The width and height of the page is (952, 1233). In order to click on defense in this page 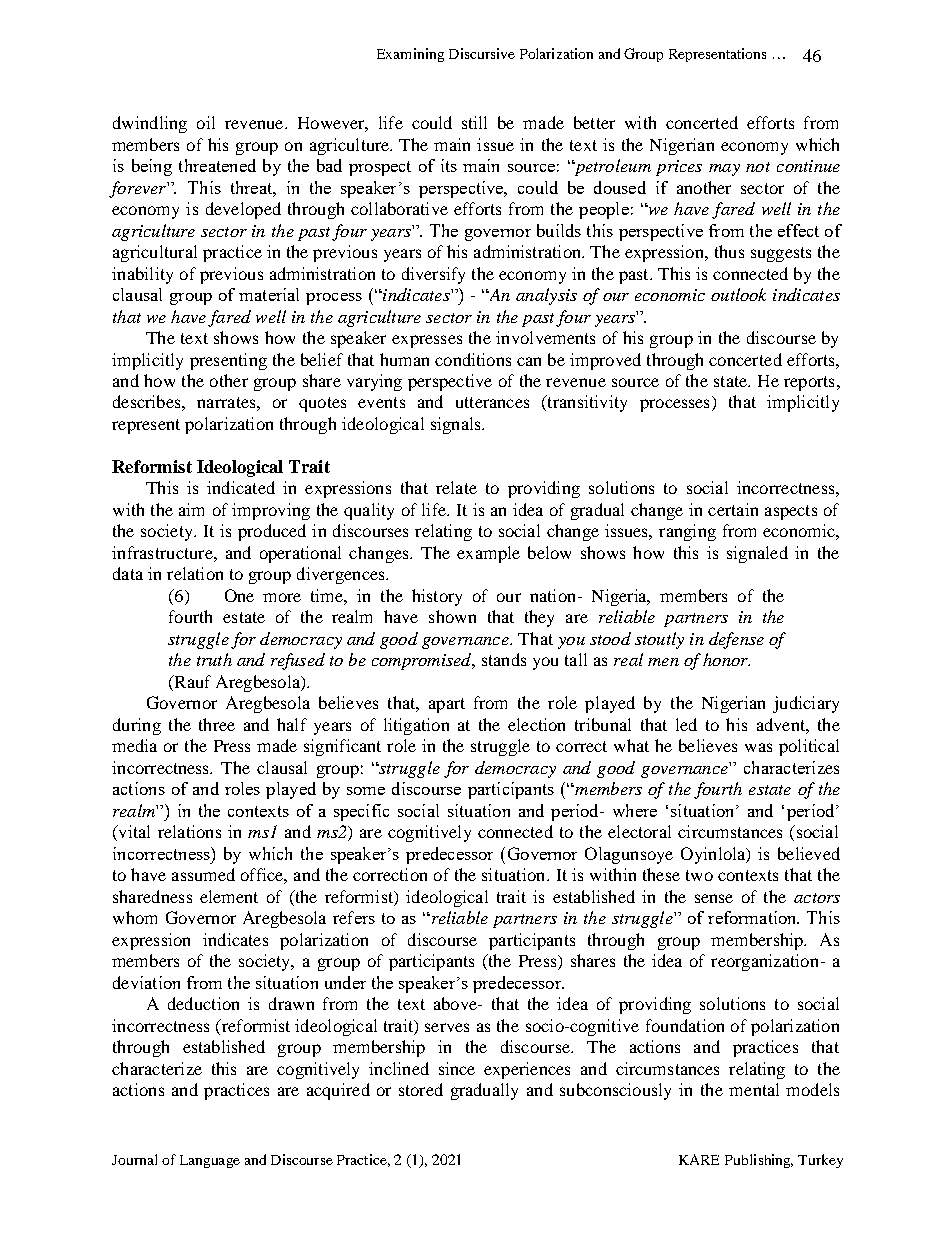, I will do `click(736, 640)`.
